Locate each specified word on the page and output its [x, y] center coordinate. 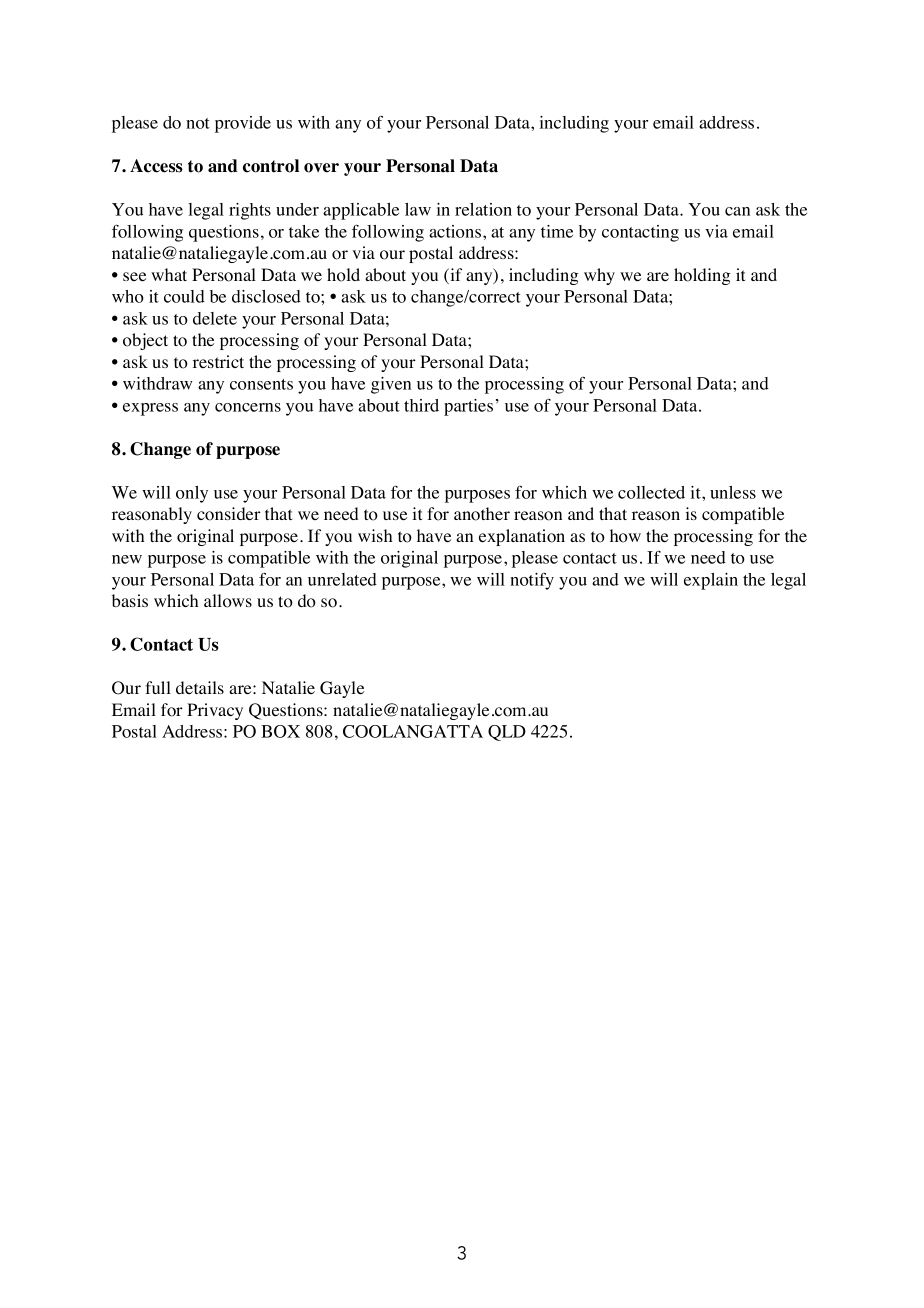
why [599, 276]
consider [229, 514]
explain [711, 581]
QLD [507, 733]
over [321, 168]
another [482, 514]
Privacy [215, 711]
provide [243, 124]
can [737, 211]
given [391, 385]
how [625, 536]
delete [215, 318]
